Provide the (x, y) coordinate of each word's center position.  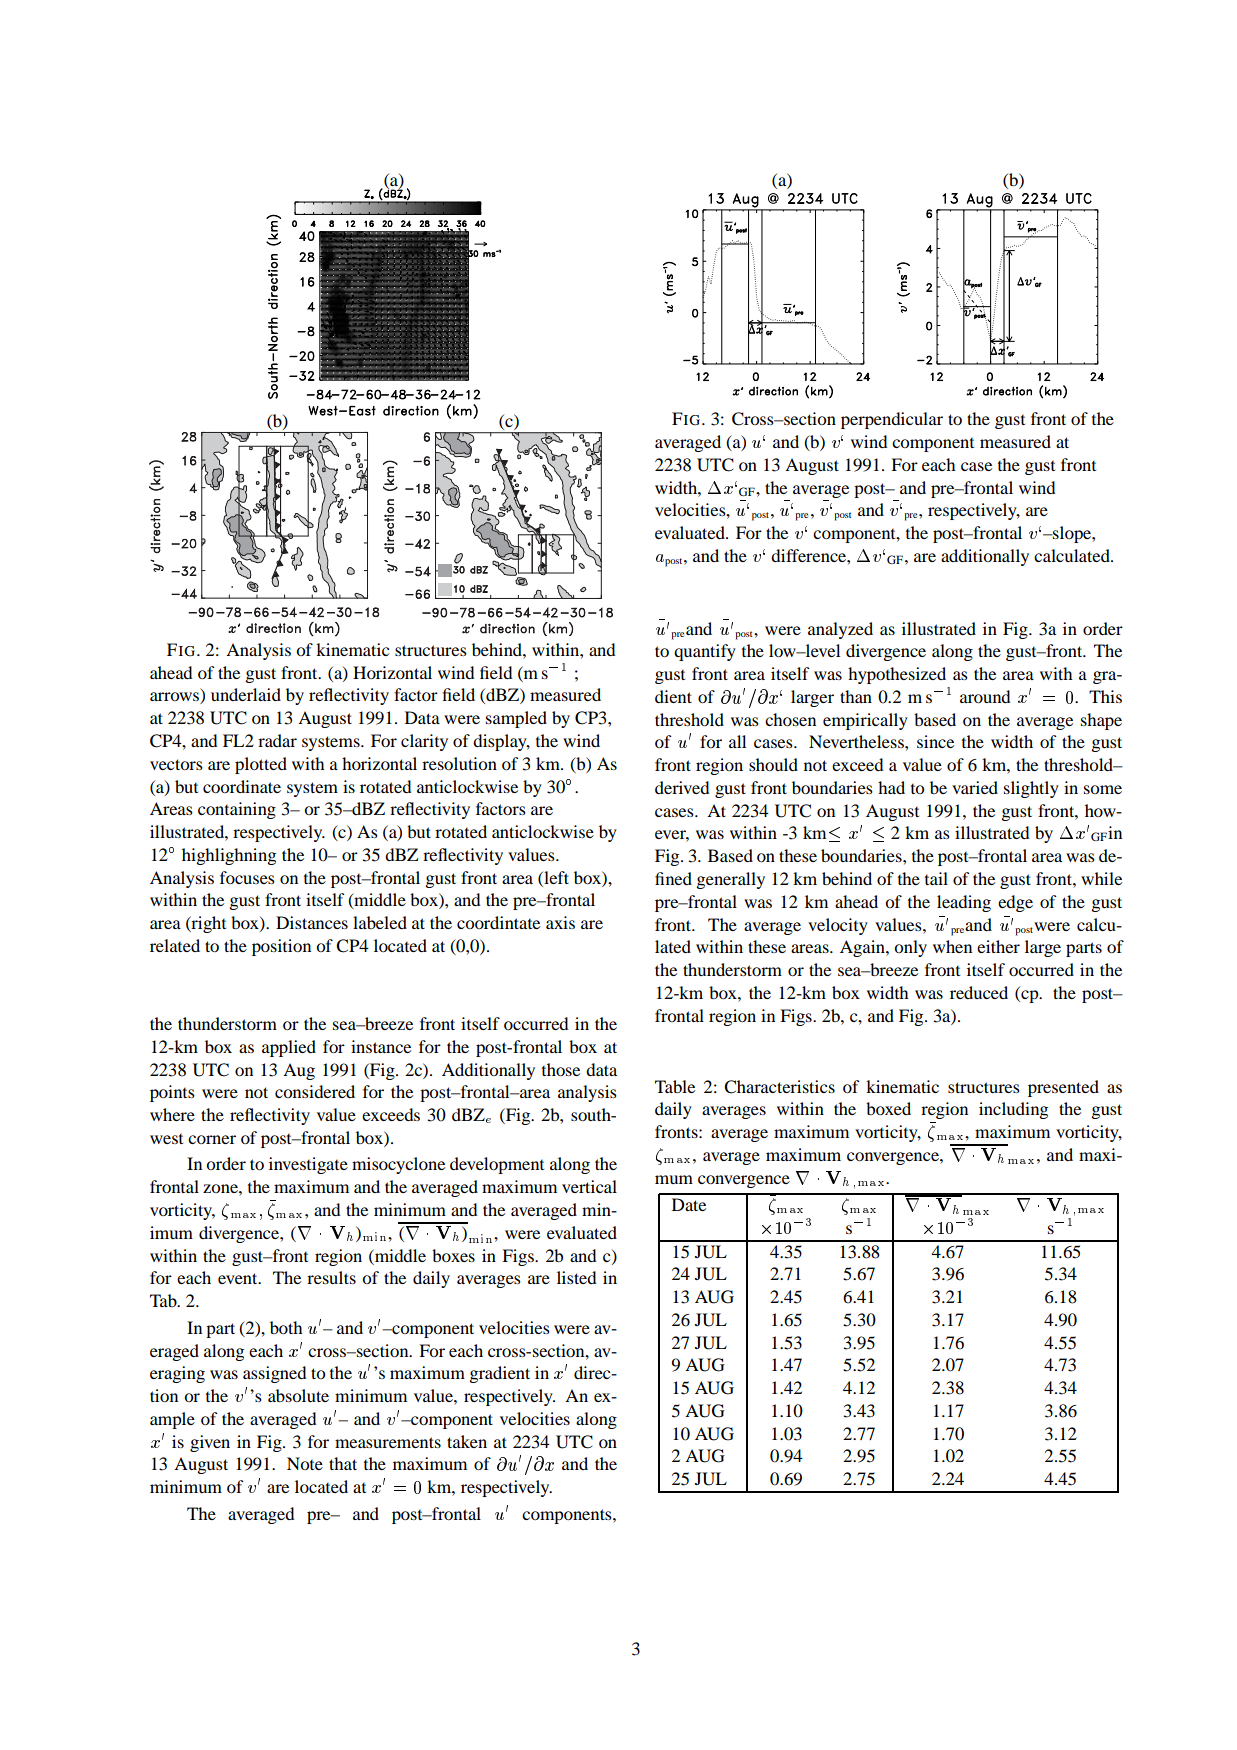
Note (305, 1463)
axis (560, 922)
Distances (312, 922)
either (998, 946)
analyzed (840, 630)
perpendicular (892, 420)
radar (277, 740)
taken (467, 1441)
